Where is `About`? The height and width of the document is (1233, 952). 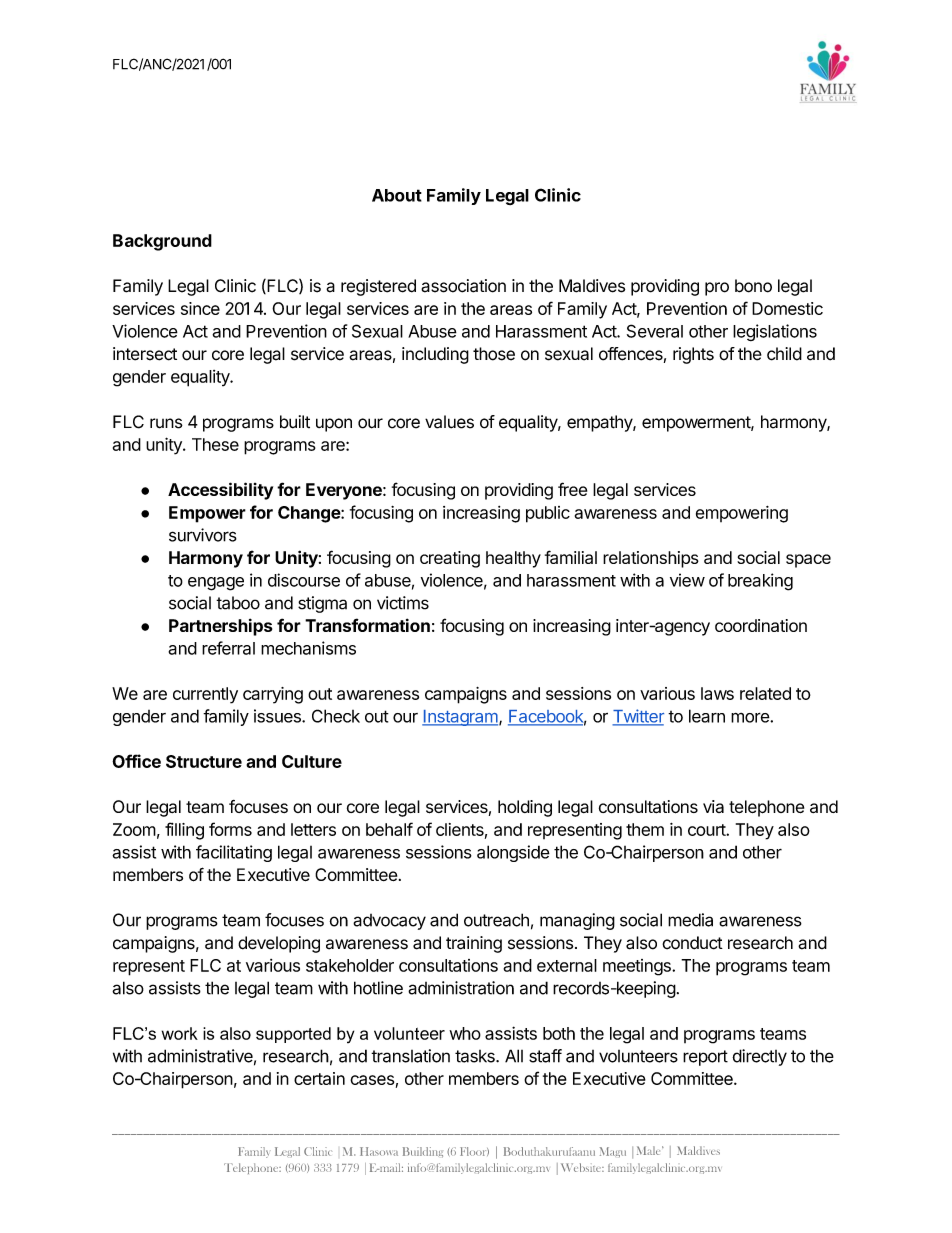 About is located at coordinates (397, 195).
